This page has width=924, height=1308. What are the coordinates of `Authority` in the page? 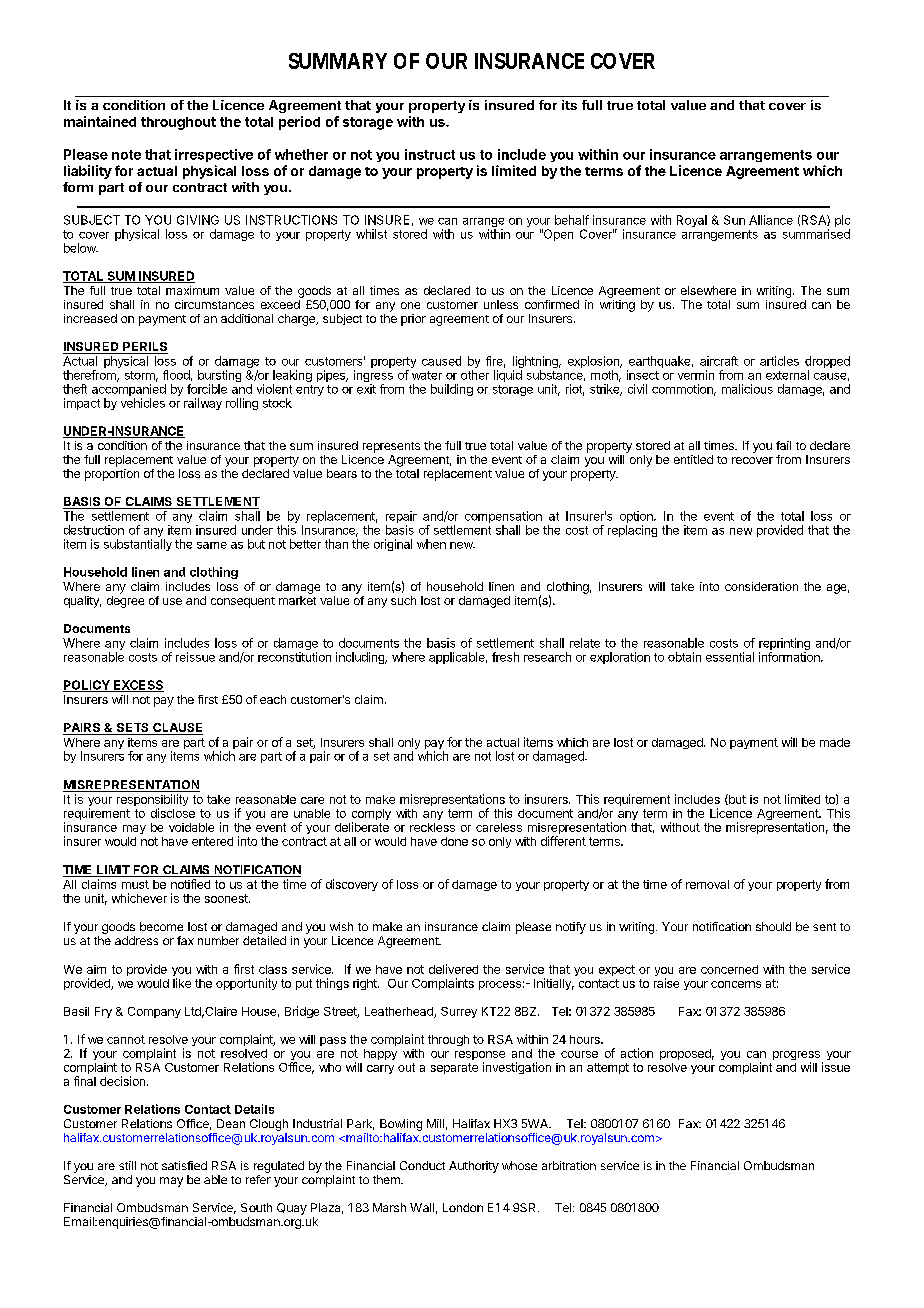 It's located at (474, 1167).
